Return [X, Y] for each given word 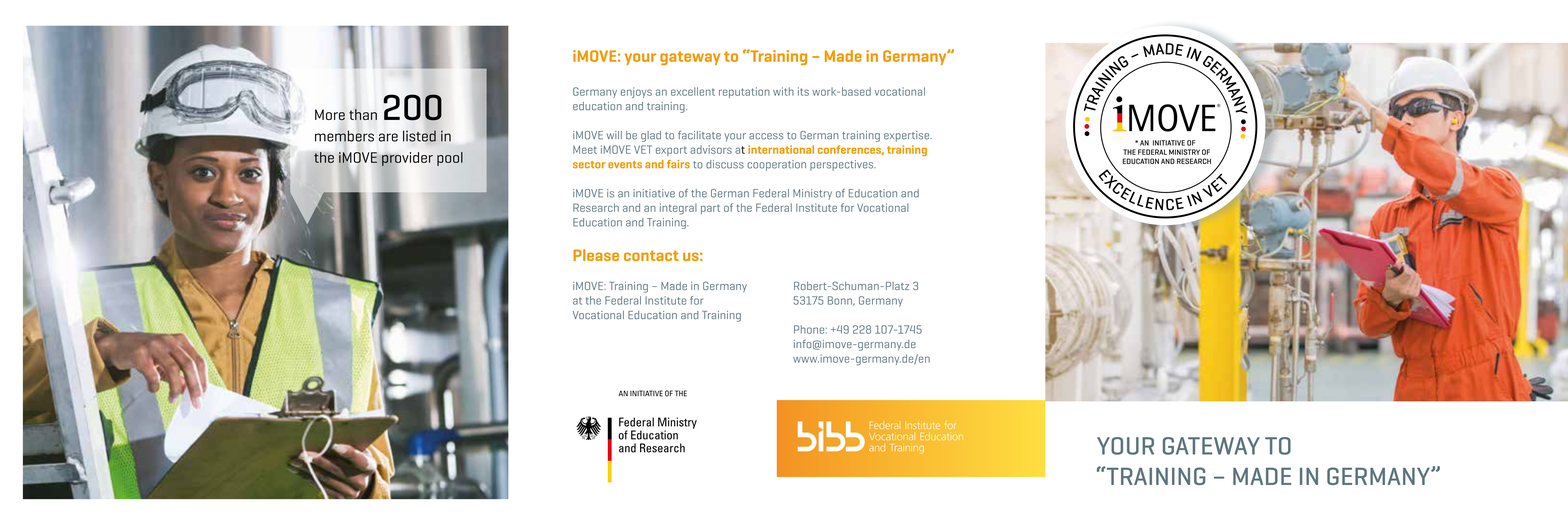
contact [651, 256]
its [803, 91]
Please [596, 255]
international [781, 149]
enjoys [636, 92]
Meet [585, 149]
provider [407, 160]
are [388, 137]
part [710, 209]
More [330, 115]
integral [678, 209]
